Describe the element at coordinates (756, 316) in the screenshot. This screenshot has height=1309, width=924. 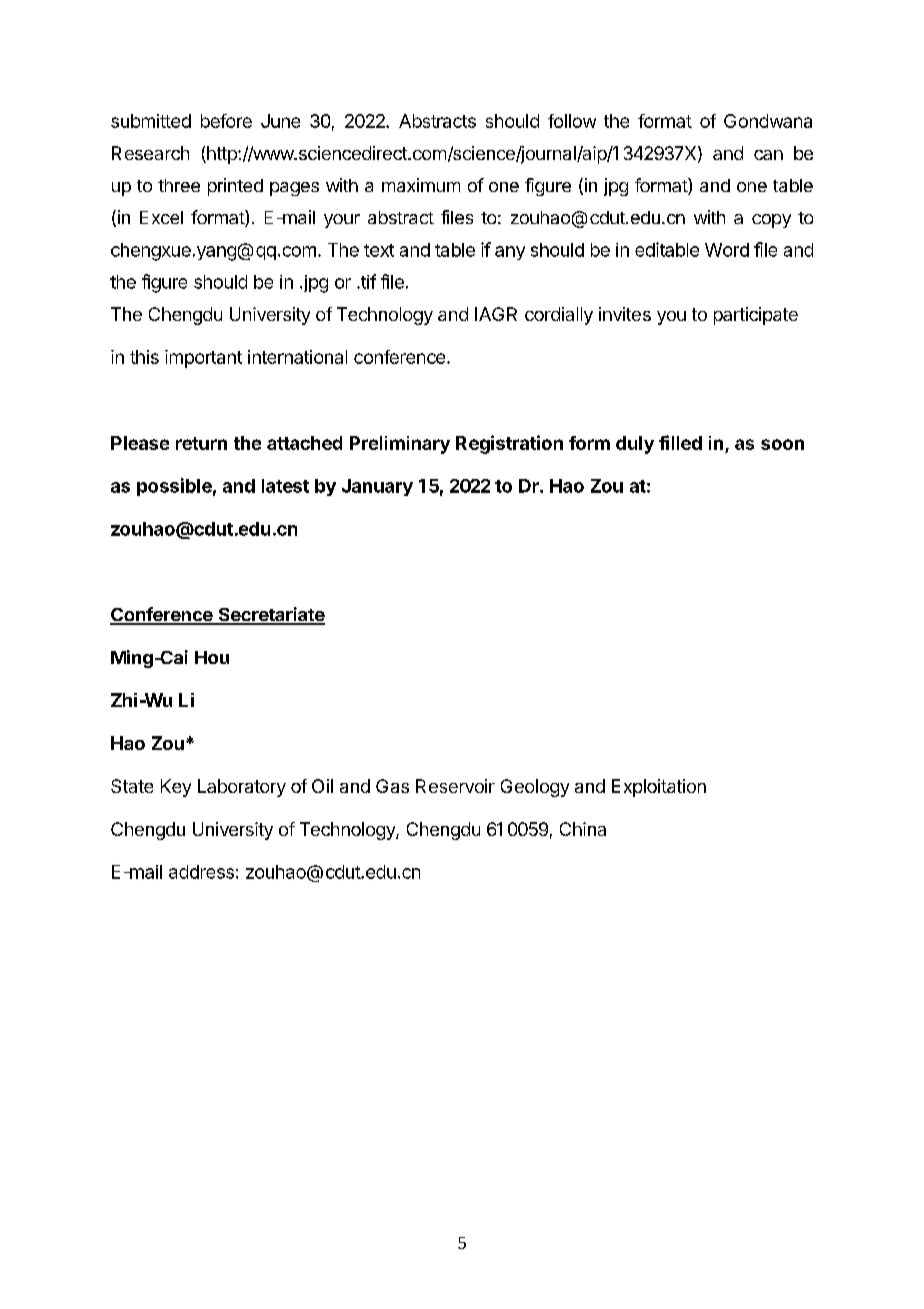
I see `participate` at that location.
